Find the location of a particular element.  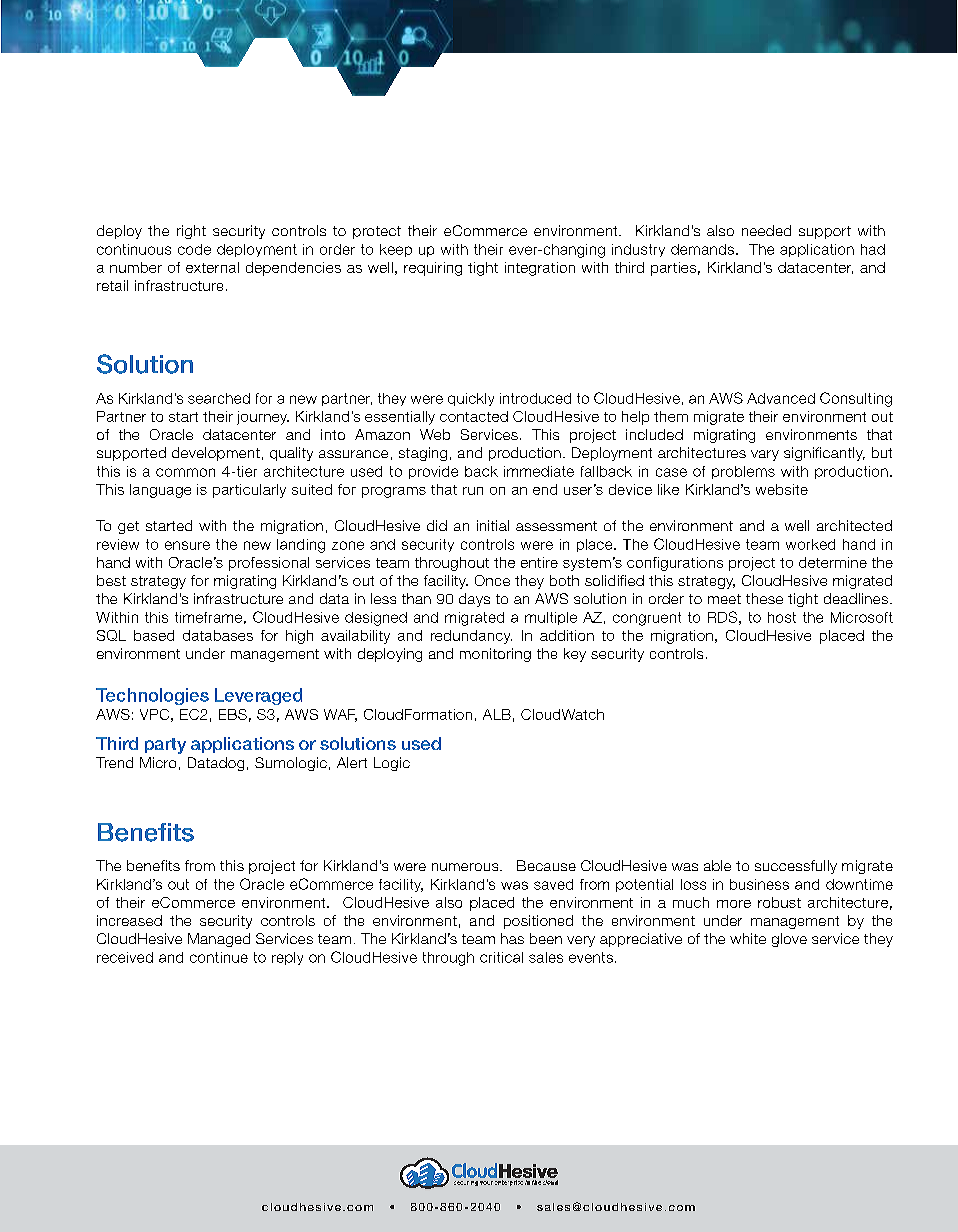

searched is located at coordinates (219, 398).
